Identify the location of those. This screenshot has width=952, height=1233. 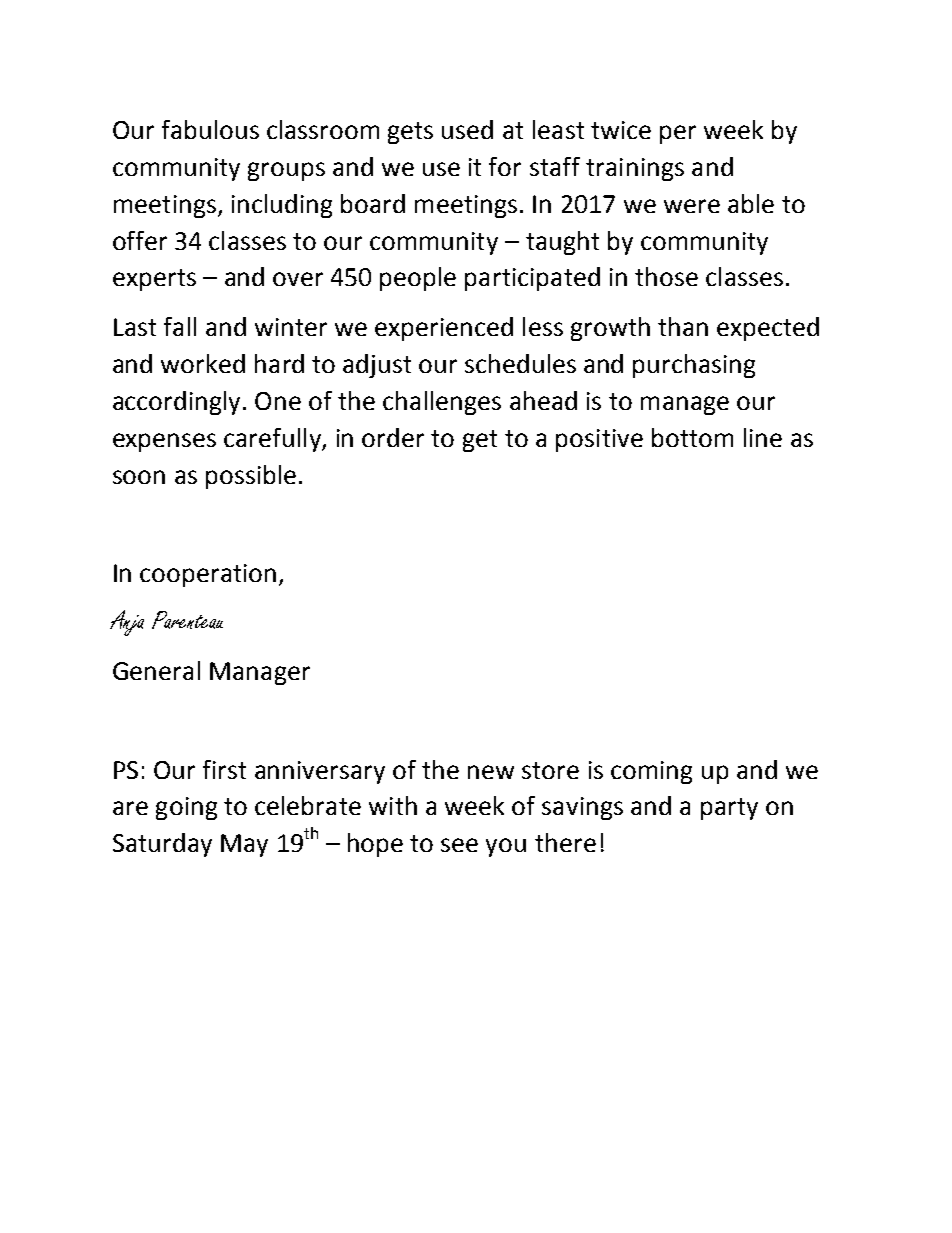
(666, 276).
